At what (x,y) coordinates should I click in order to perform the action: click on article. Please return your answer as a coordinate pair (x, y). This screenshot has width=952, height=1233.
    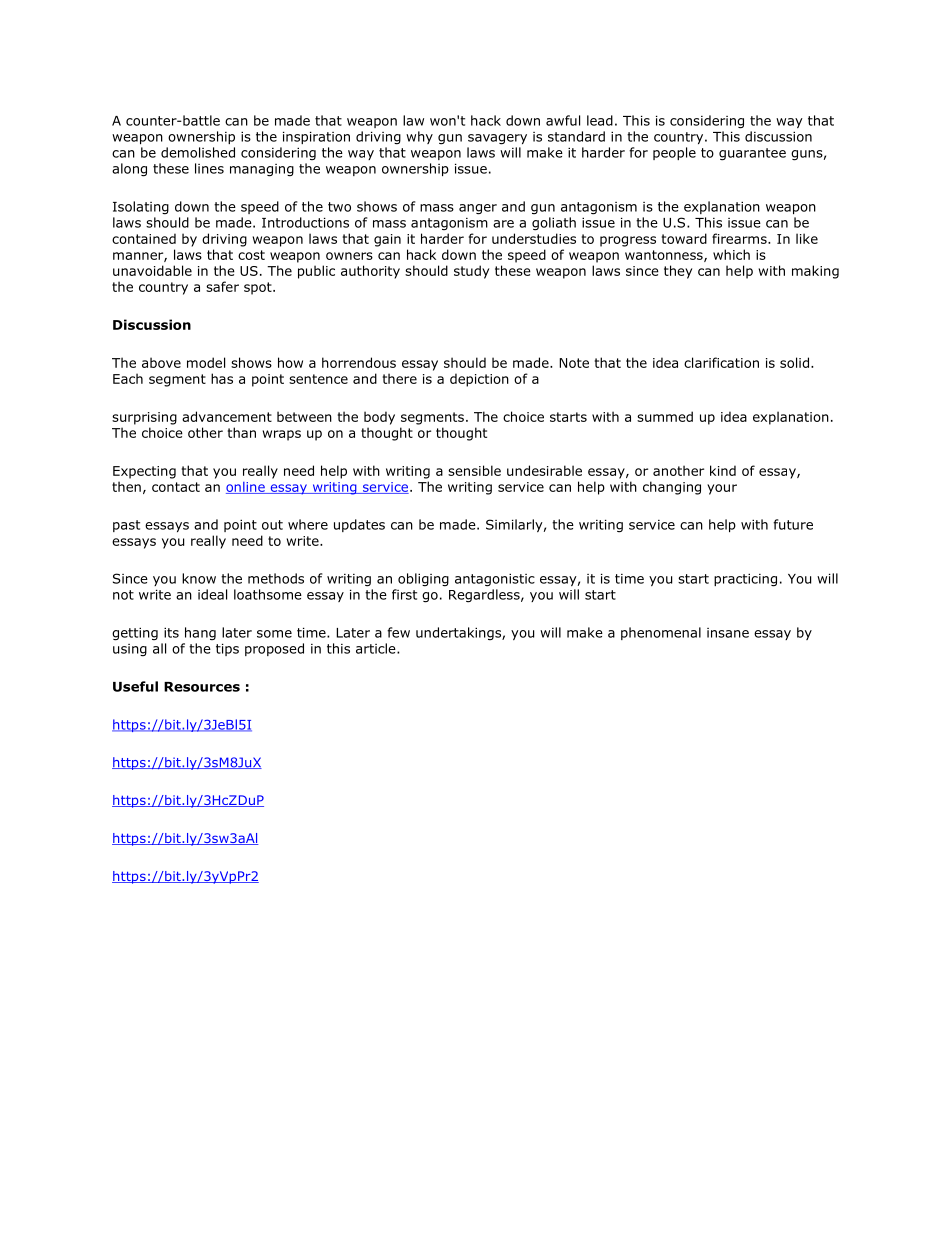
    Looking at the image, I should click on (377, 648).
